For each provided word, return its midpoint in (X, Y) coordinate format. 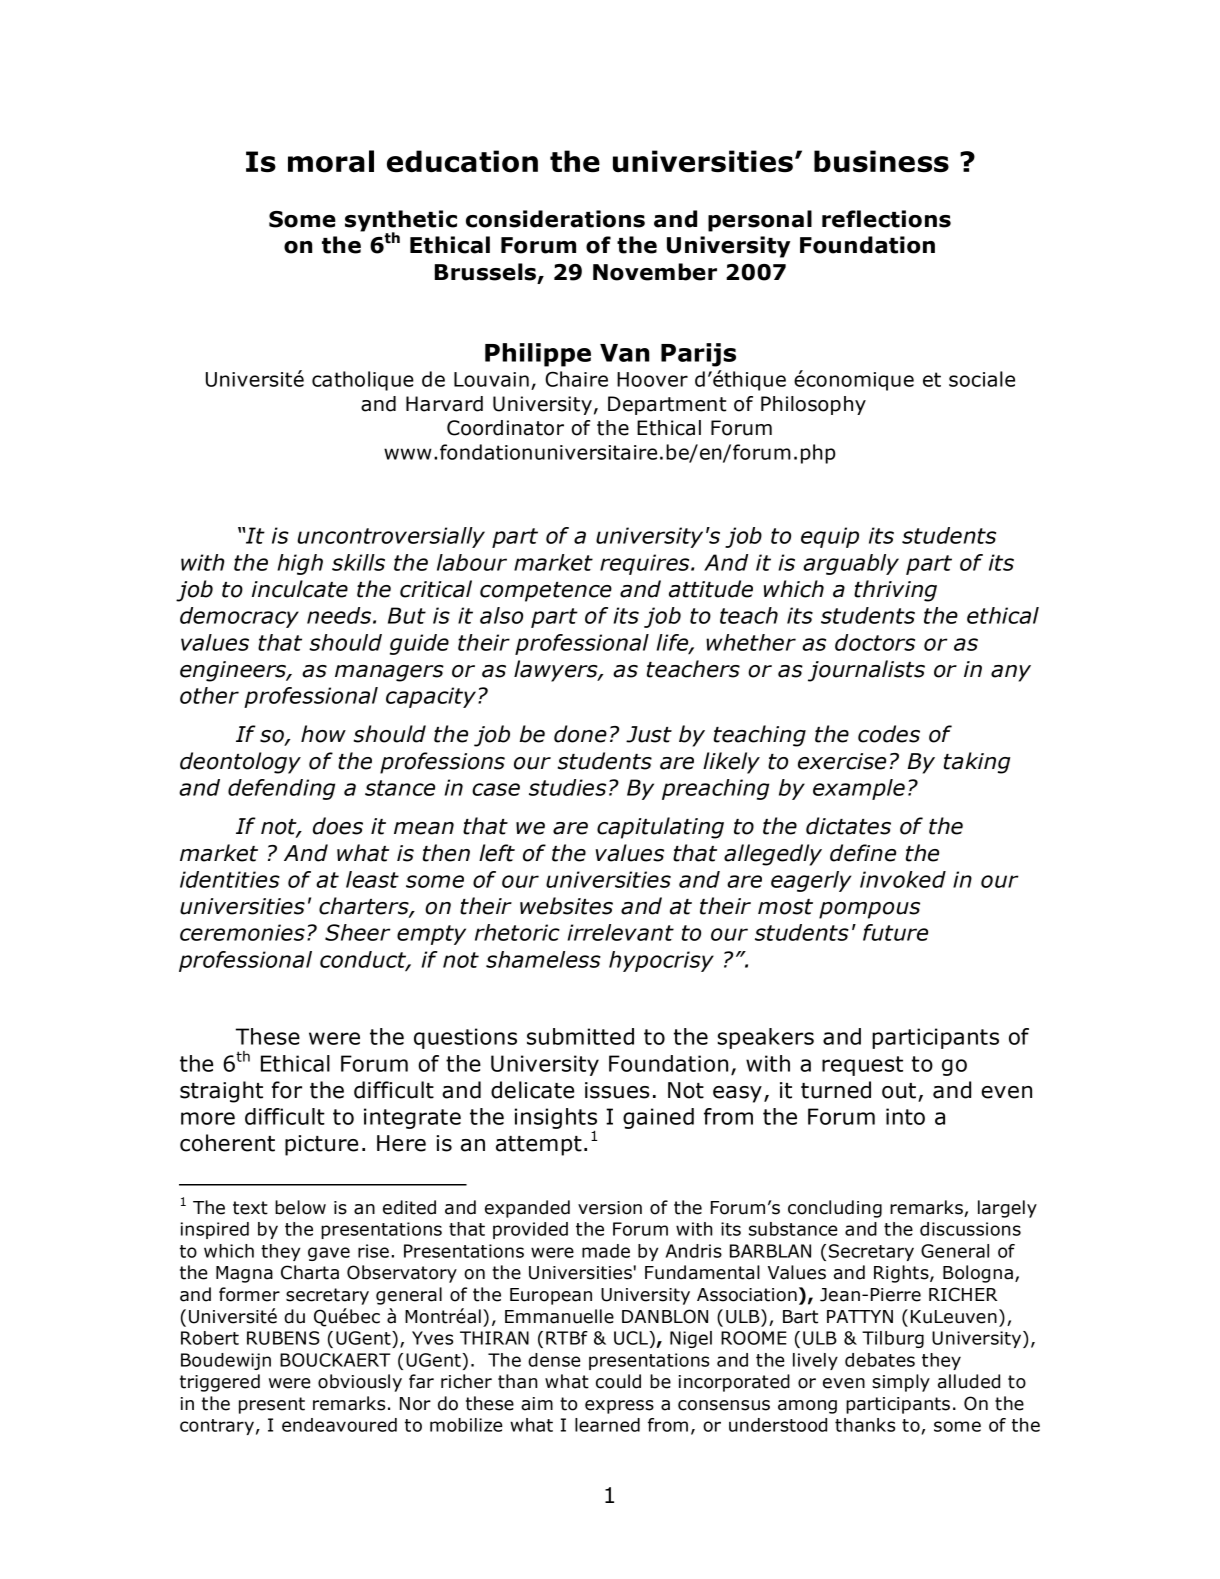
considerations (555, 219)
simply (901, 1383)
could (618, 1381)
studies (567, 787)
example (859, 789)
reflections (886, 219)
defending (281, 789)
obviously (360, 1383)
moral (331, 161)
